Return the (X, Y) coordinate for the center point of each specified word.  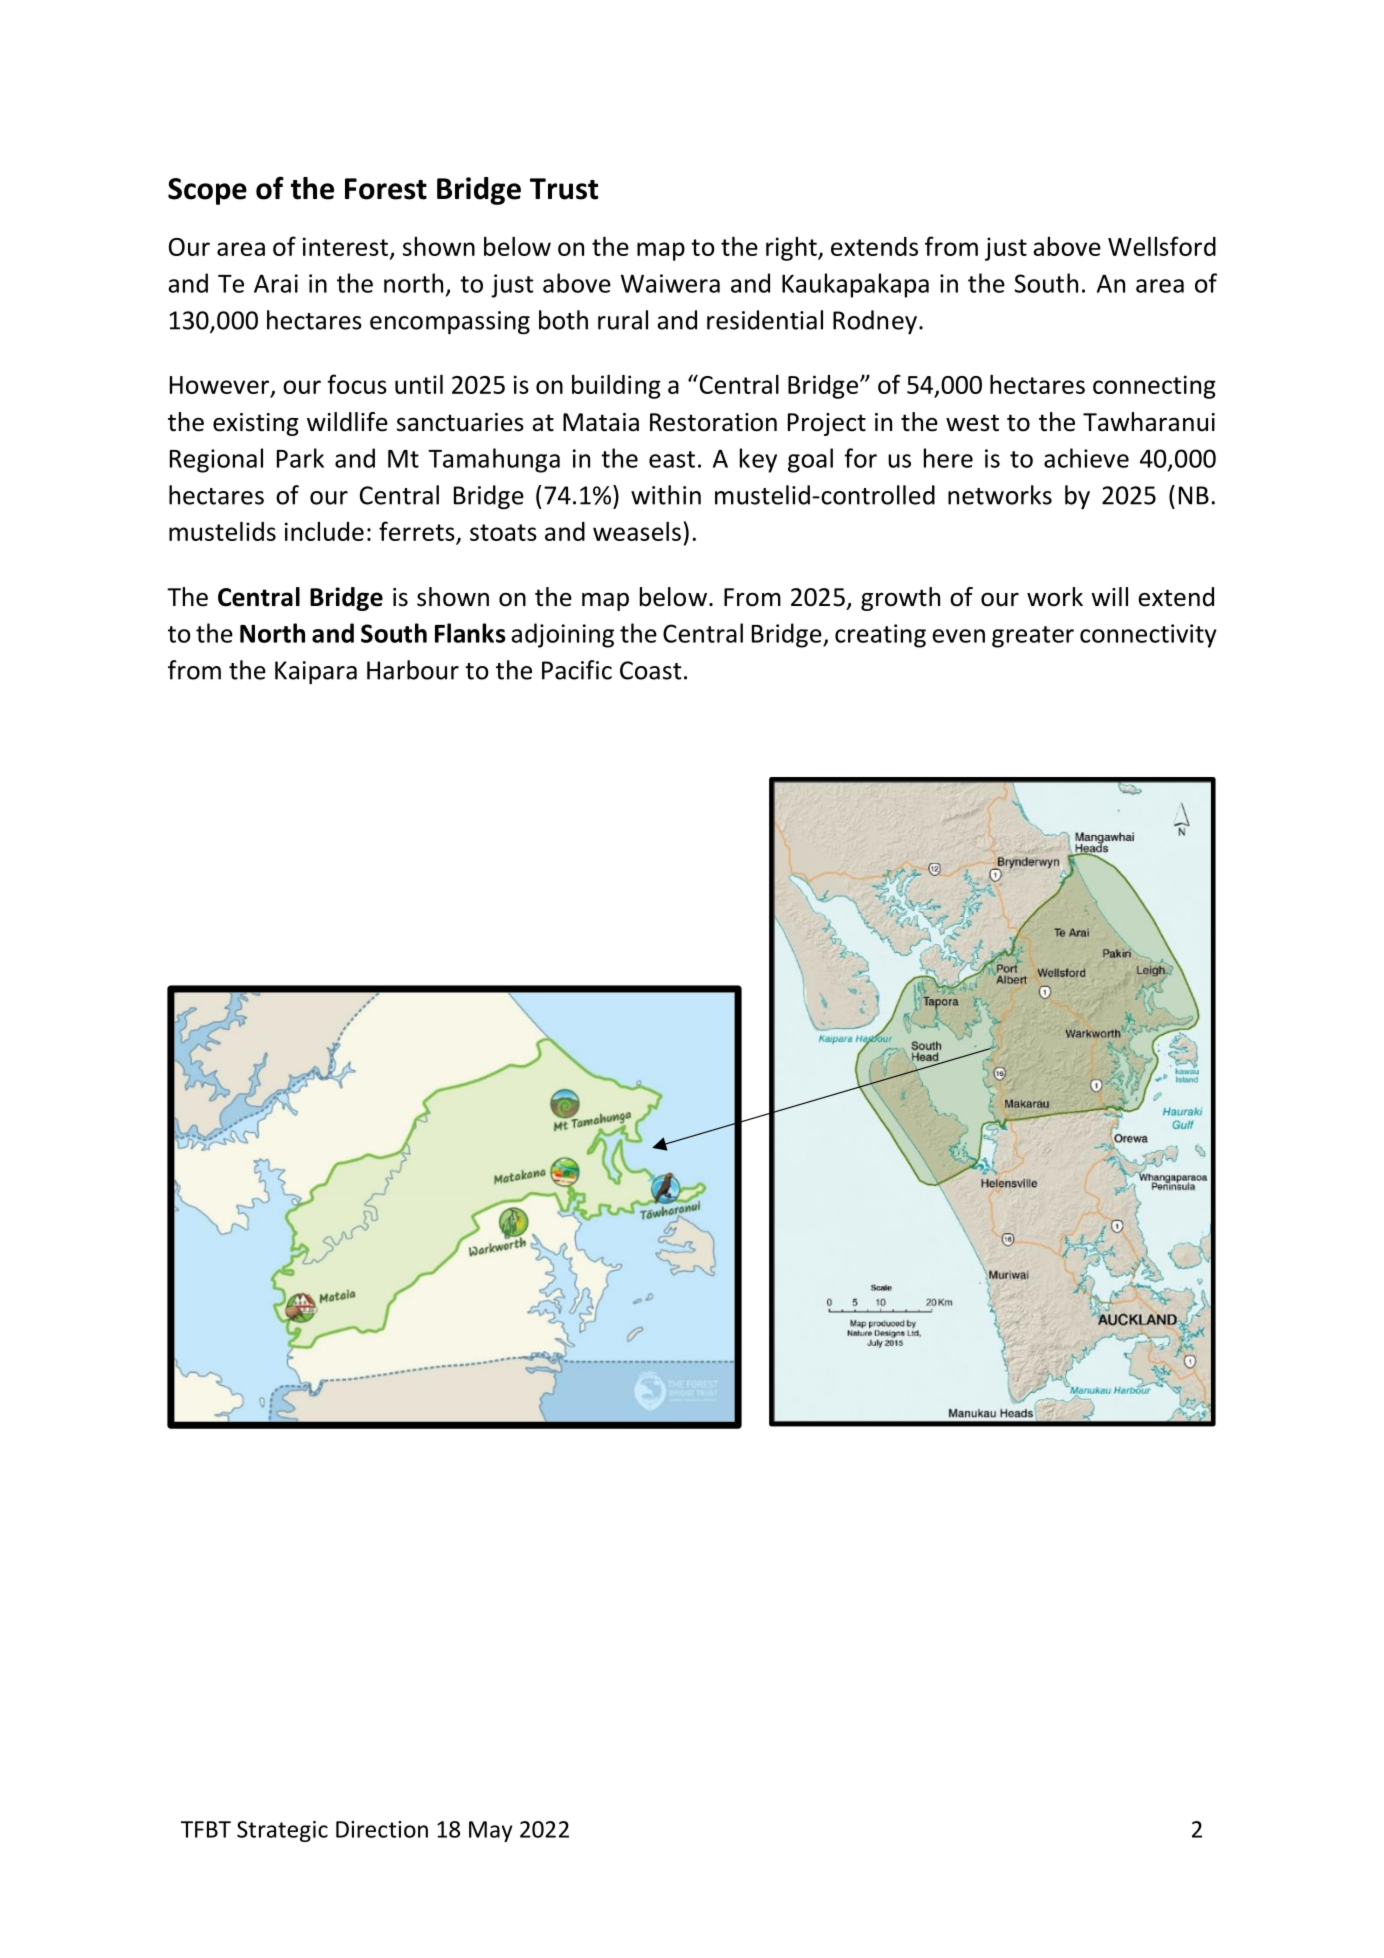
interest (345, 246)
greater (1033, 637)
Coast (650, 670)
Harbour (413, 670)
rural (623, 320)
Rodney (875, 322)
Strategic (282, 1831)
